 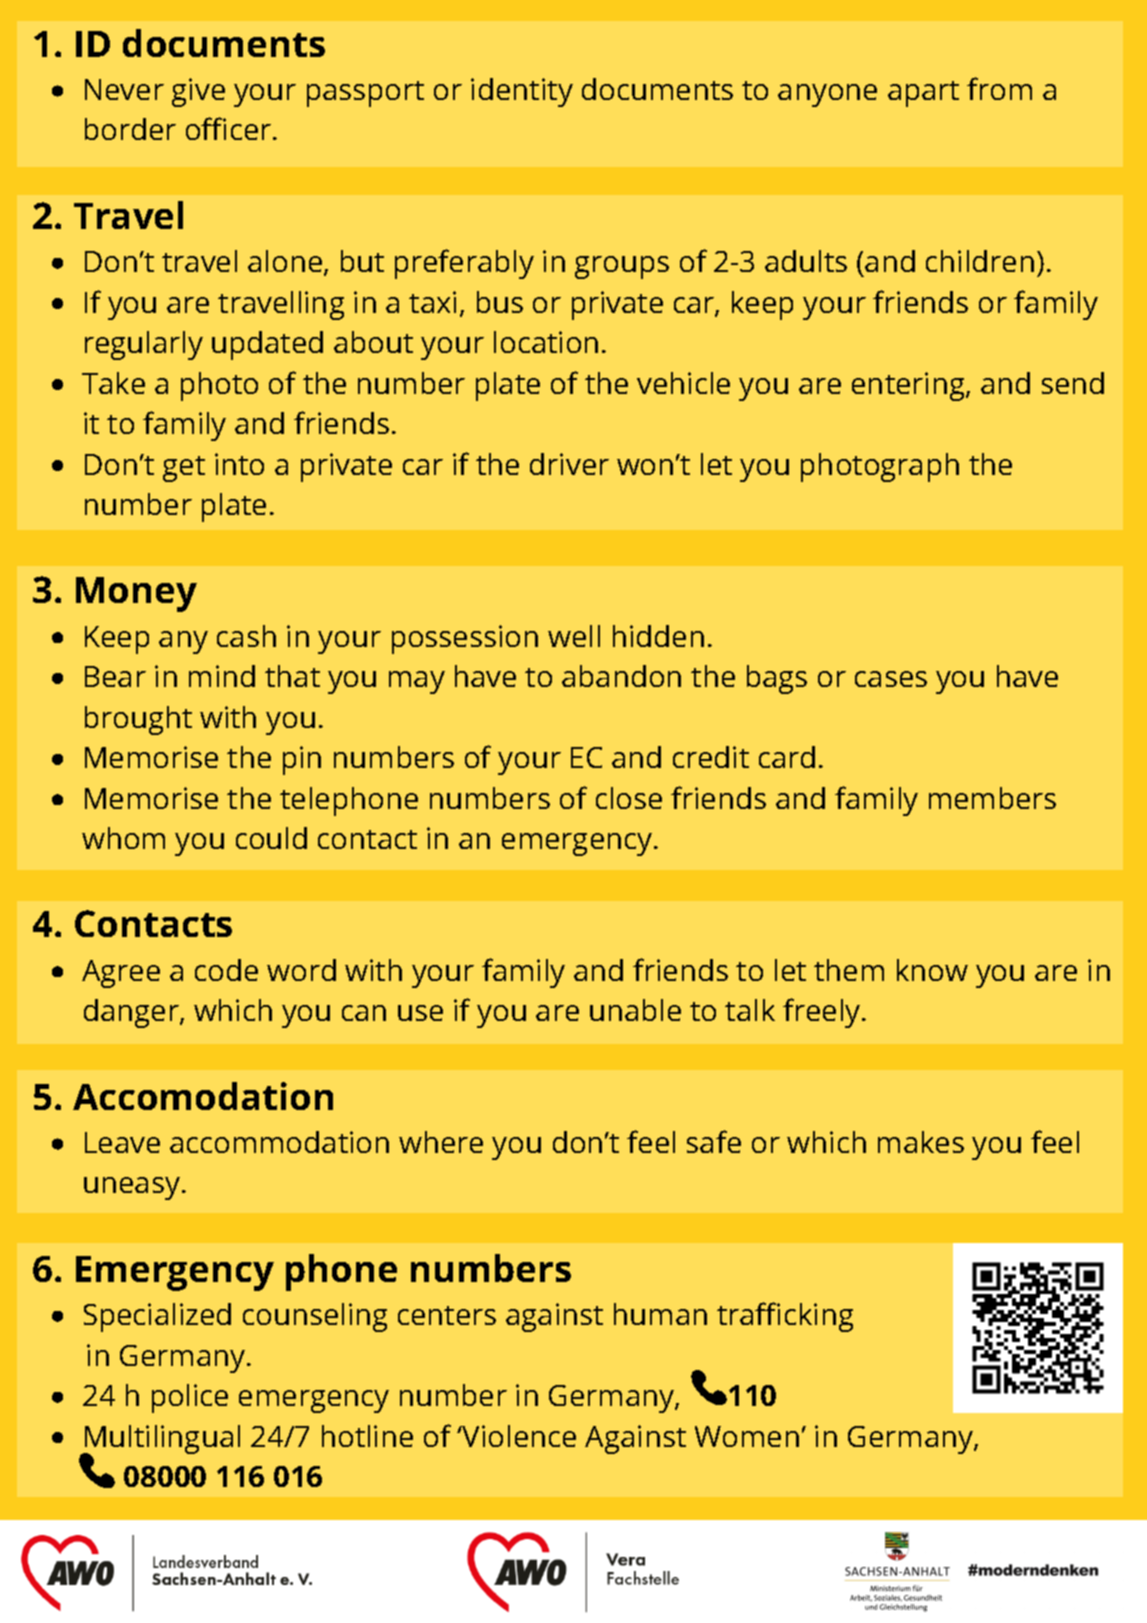 I want to click on trafficking, so click(x=785, y=1317).
